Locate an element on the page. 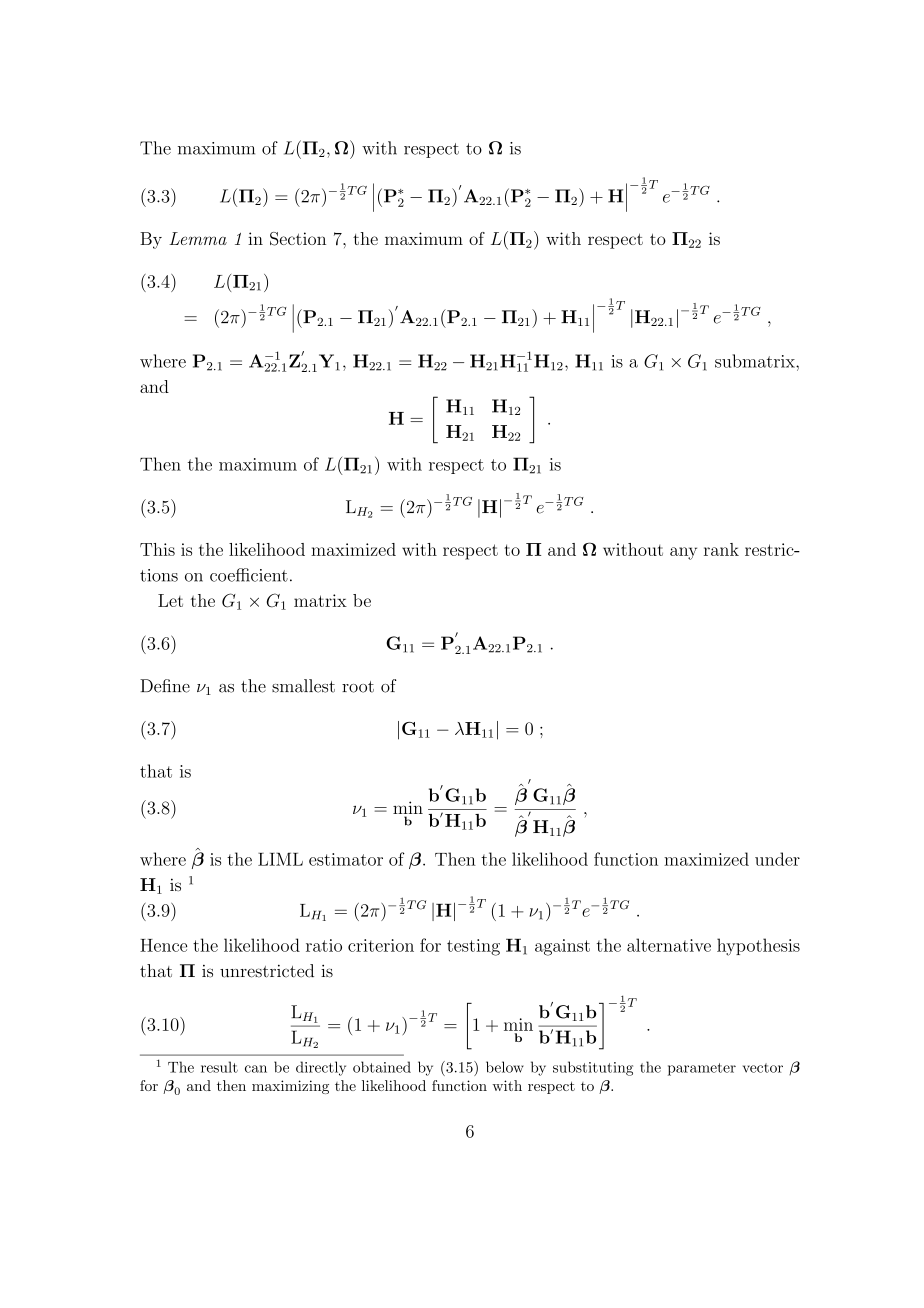 This image has width=924, height=1308. Section is located at coordinates (298, 239).
